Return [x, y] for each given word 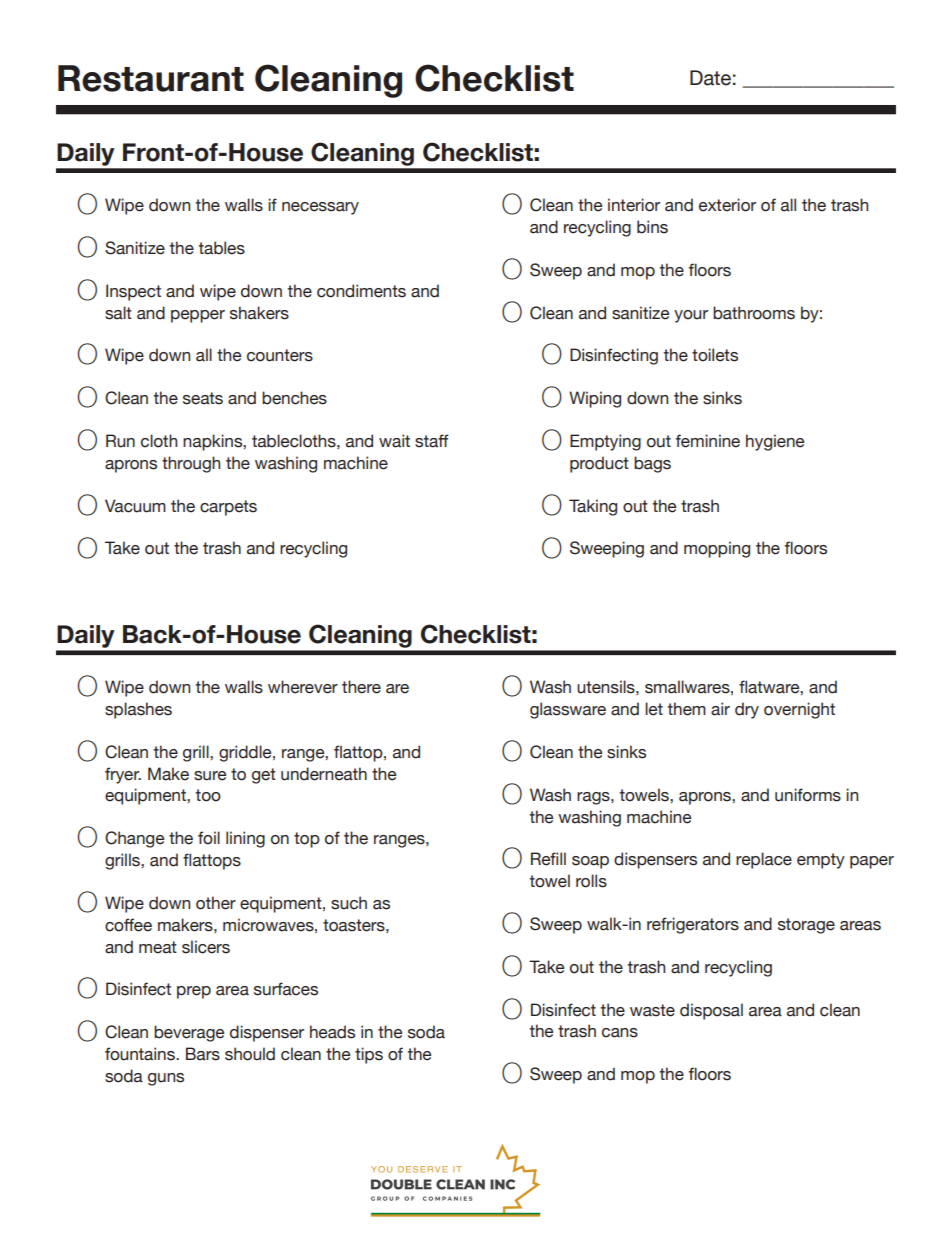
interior [634, 205]
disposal [711, 1011]
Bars [203, 1054]
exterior [727, 205]
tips [369, 1055]
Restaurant [151, 78]
